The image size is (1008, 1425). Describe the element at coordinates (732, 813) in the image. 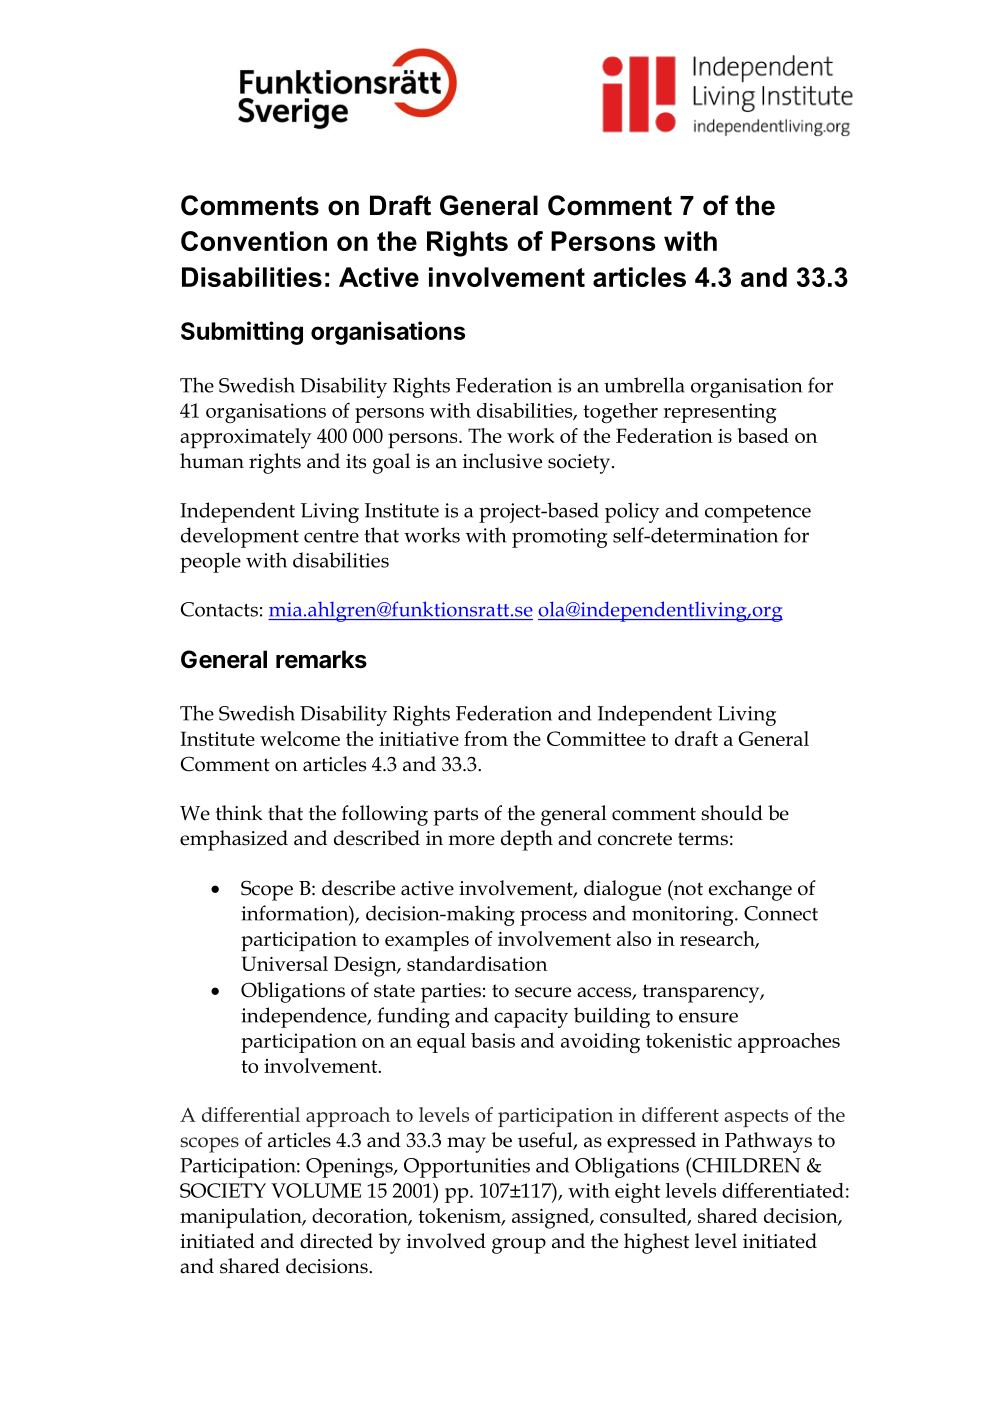

I see `should` at that location.
